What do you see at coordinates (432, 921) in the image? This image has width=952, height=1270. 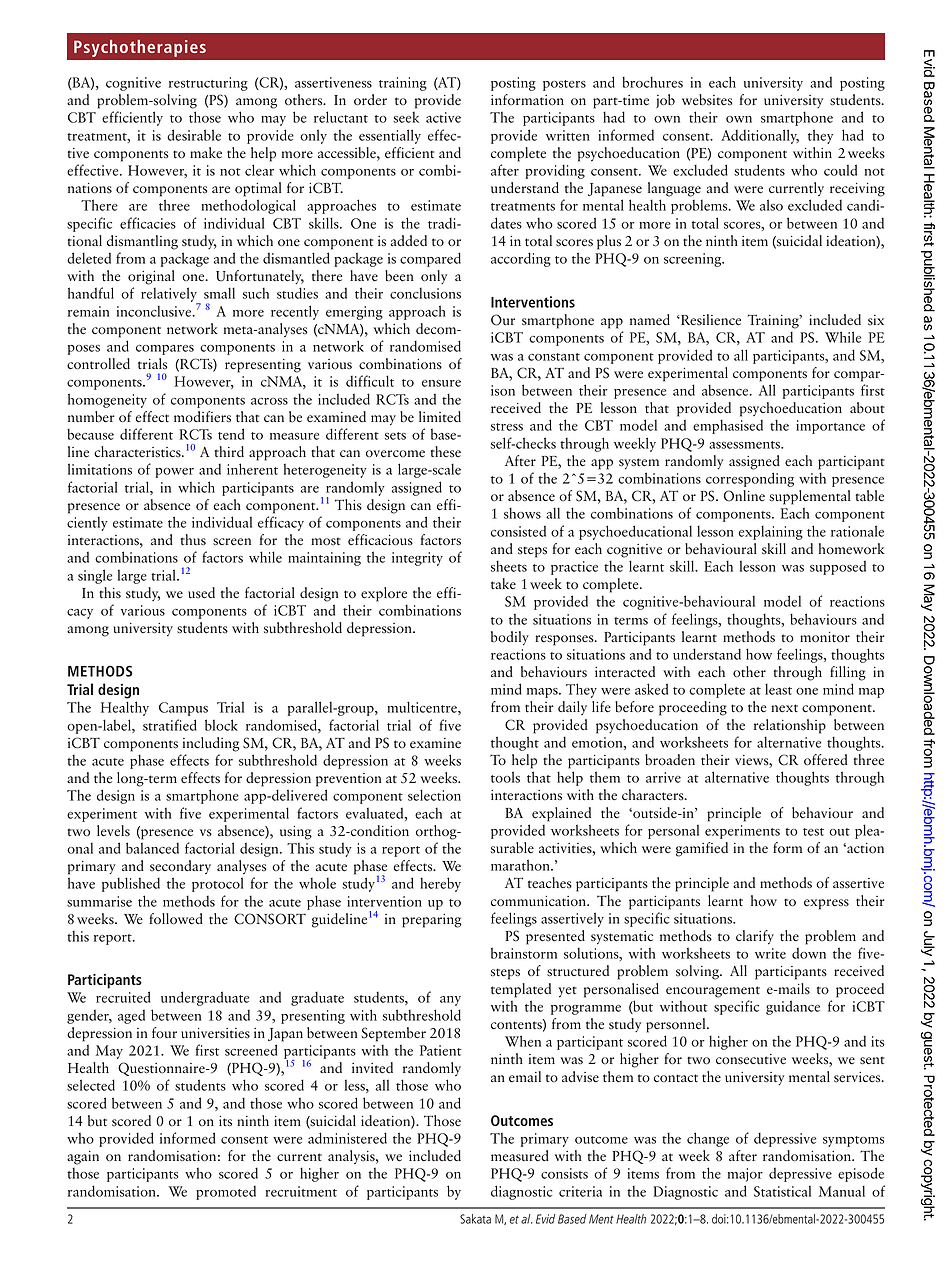 I see `preparing` at bounding box center [432, 921].
